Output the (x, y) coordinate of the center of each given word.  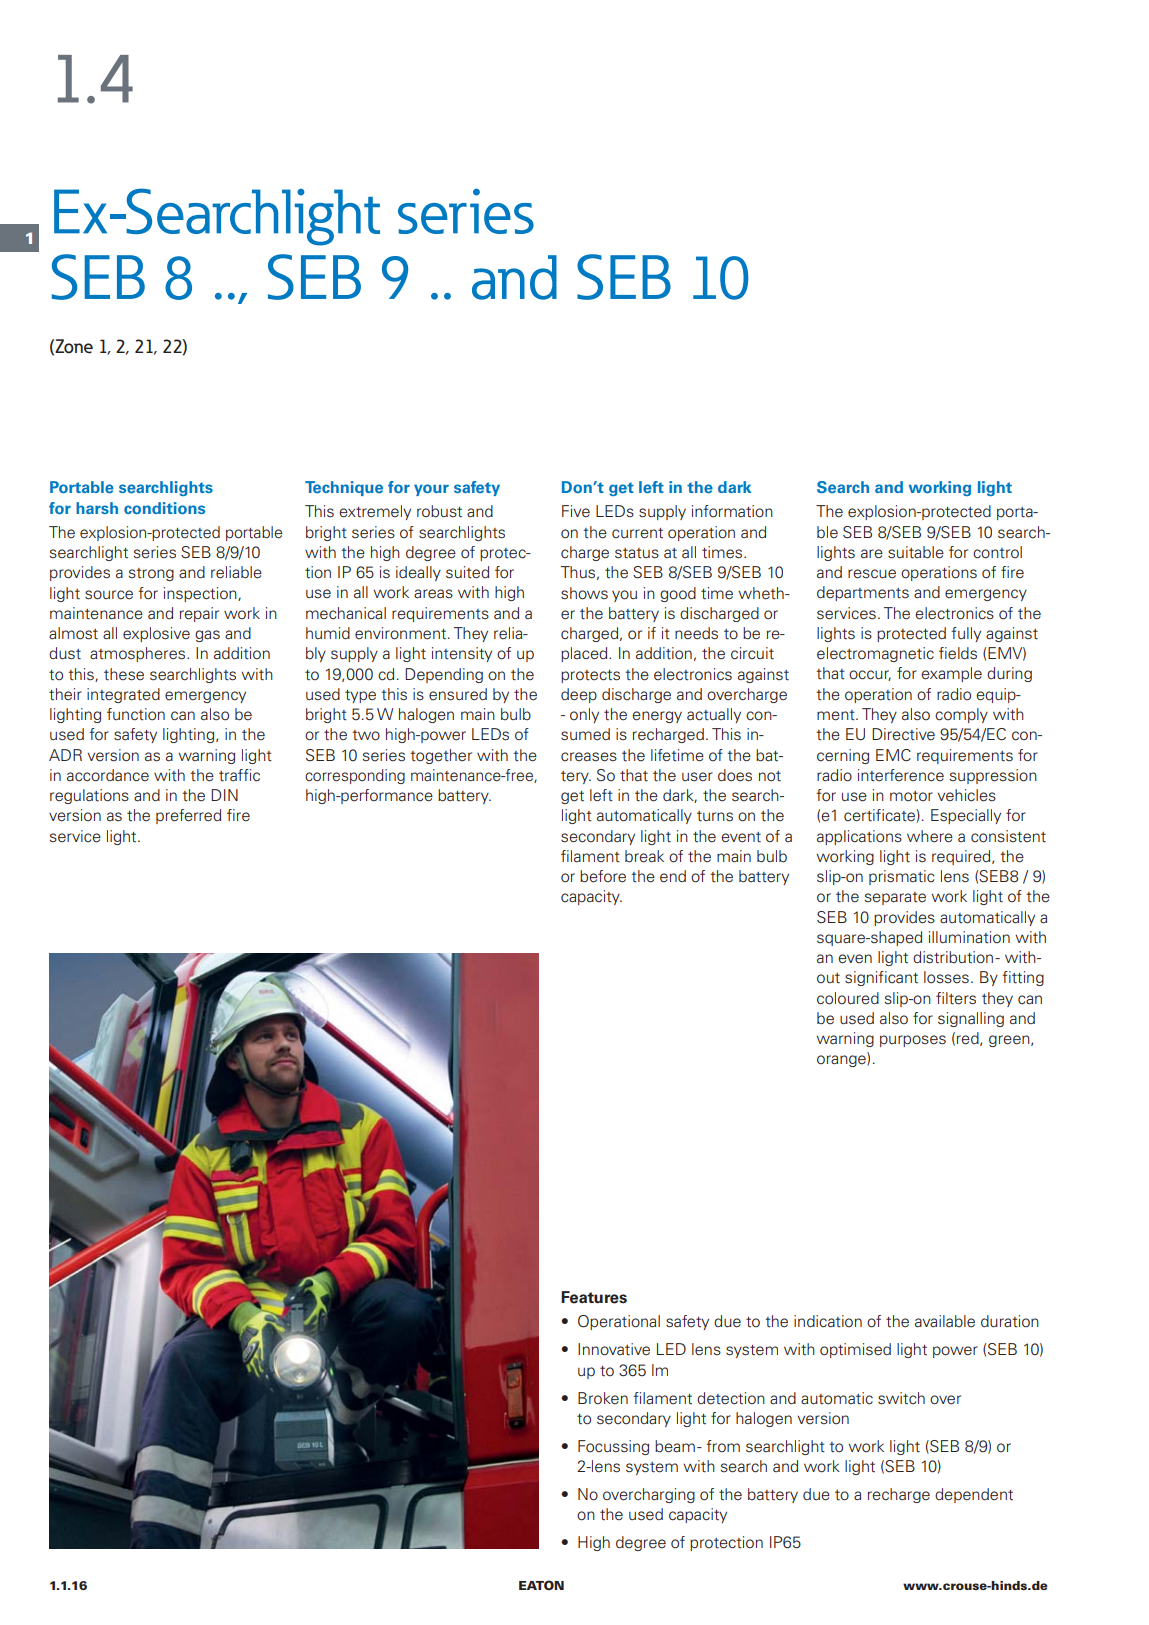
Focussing (613, 1447)
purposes (913, 1041)
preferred (188, 816)
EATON (541, 1585)
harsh (97, 508)
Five (576, 511)
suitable (916, 552)
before (603, 876)
